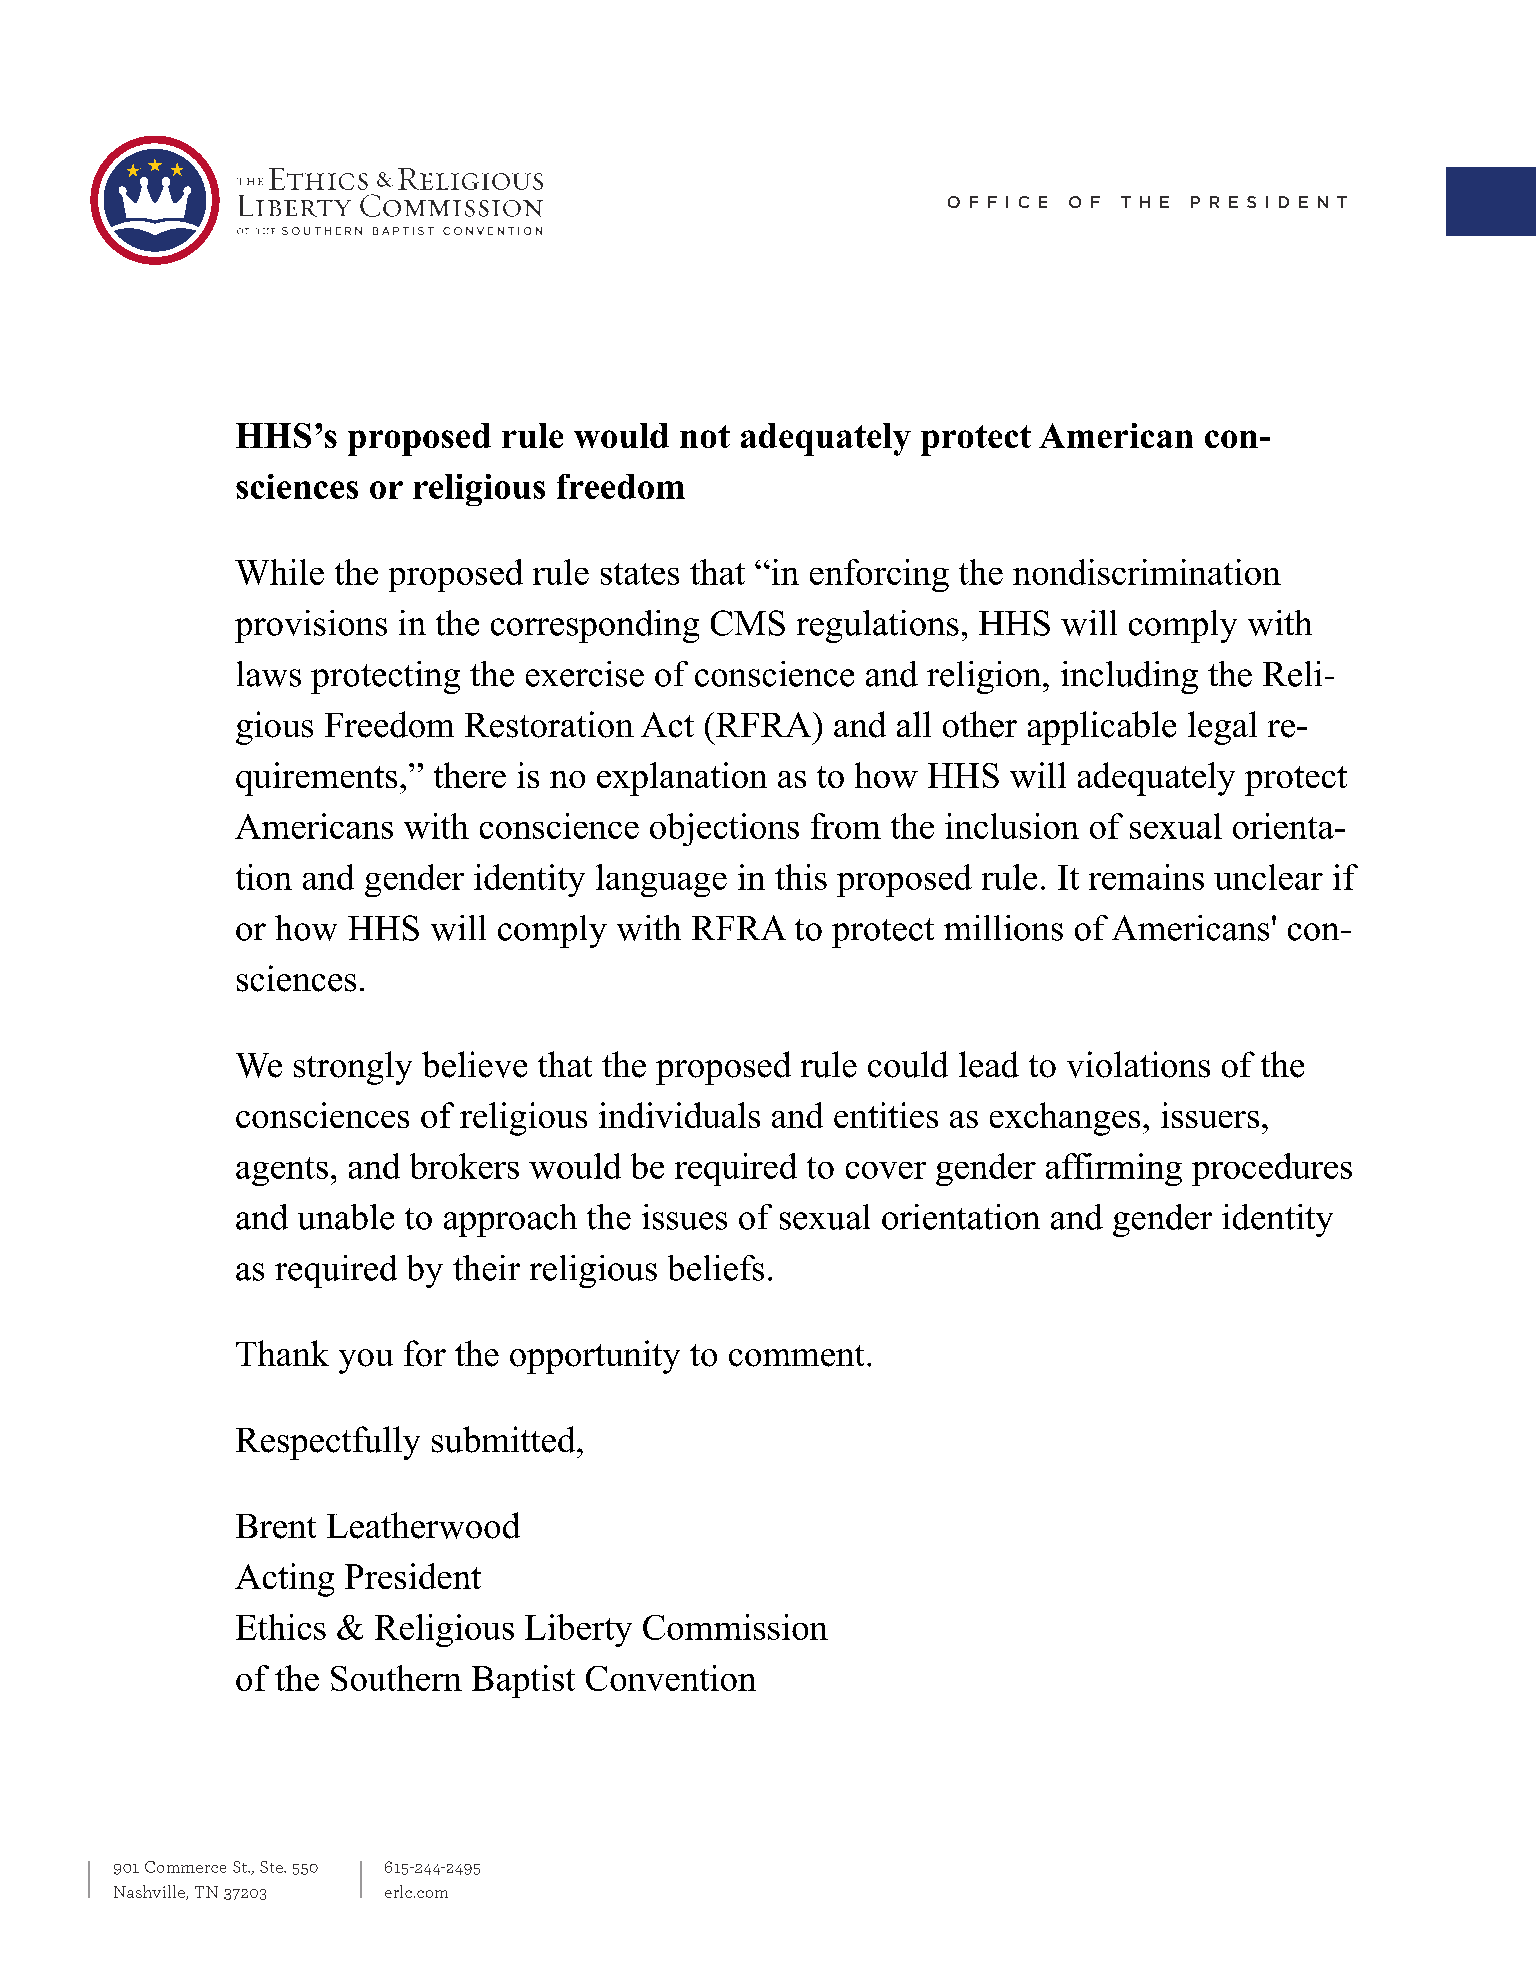  Describe the element at coordinates (279, 572) in the document. I see `While` at that location.
